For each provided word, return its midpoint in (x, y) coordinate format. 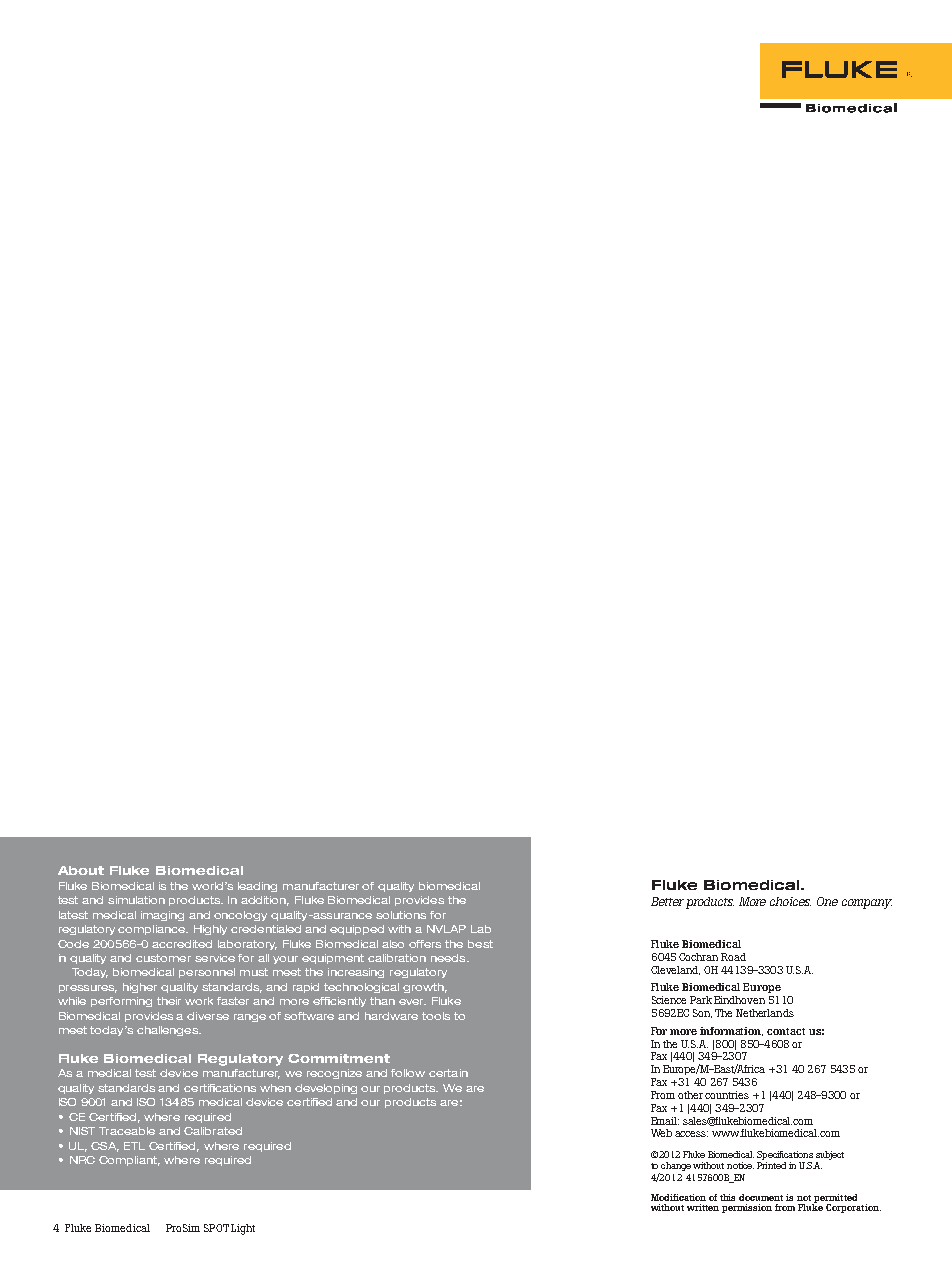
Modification (678, 1197)
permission (747, 1208)
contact (786, 1031)
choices (790, 901)
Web (661, 1133)
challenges (169, 1031)
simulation (136, 900)
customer (163, 958)
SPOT (216, 1228)
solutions (401, 915)
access (691, 1134)
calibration (397, 958)
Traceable (127, 1131)
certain (448, 1073)
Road (733, 957)
